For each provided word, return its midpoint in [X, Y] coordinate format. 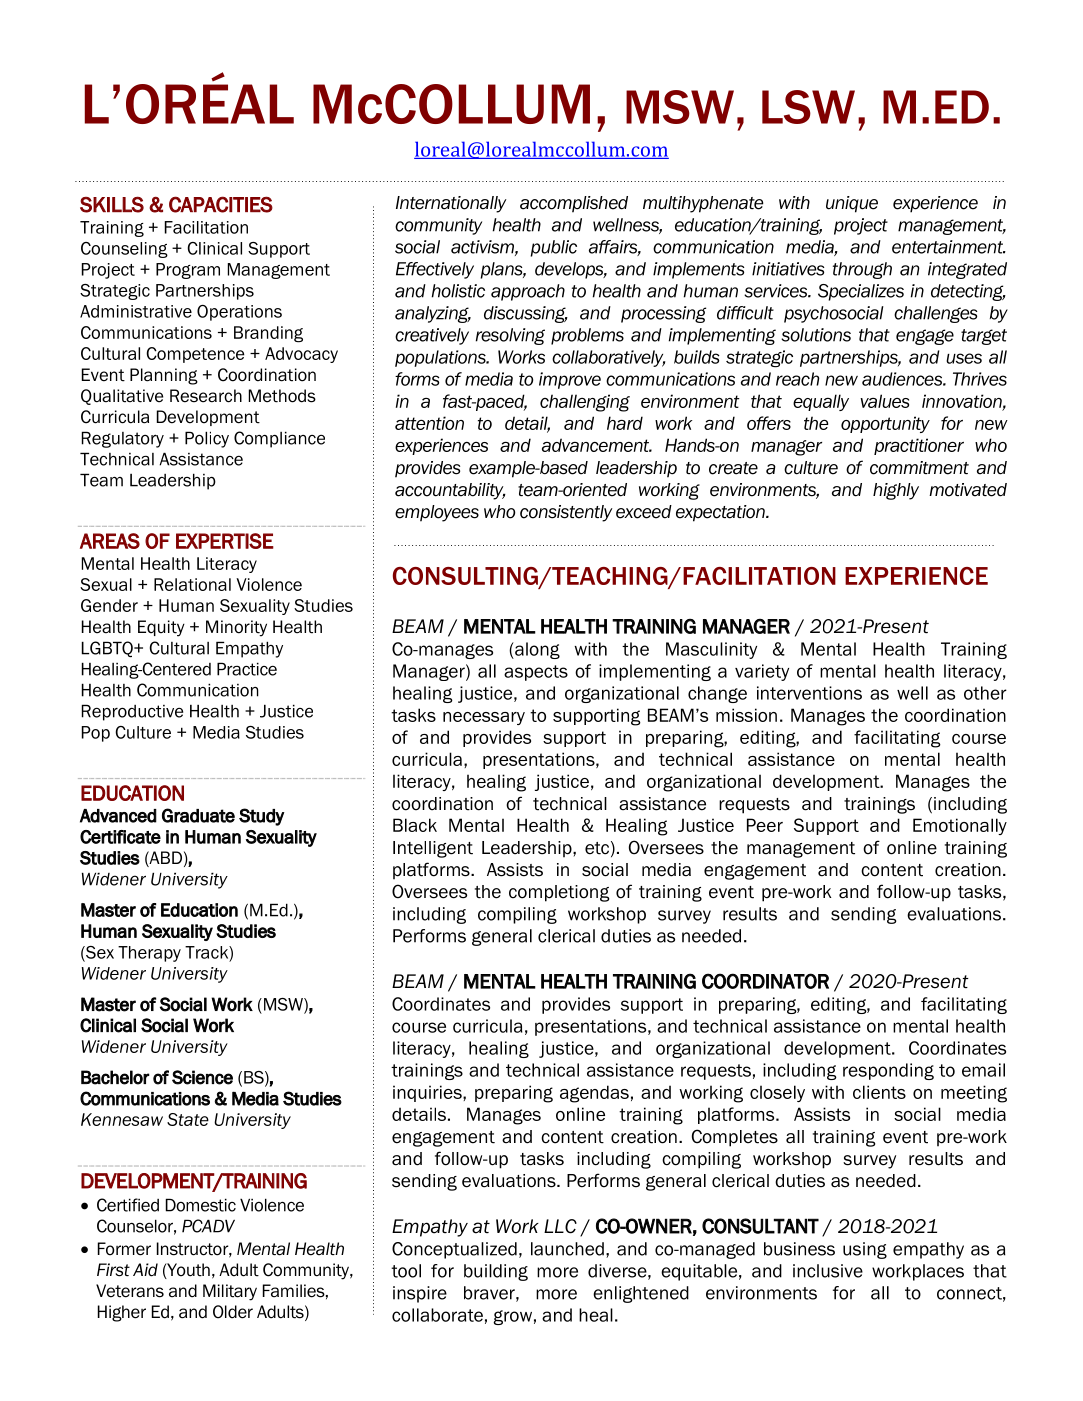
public [553, 248]
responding [888, 1071]
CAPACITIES [221, 204]
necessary [484, 718]
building [496, 1272]
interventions [809, 693]
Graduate [198, 815]
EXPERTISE [225, 541]
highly [896, 491]
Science [202, 1077]
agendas [594, 1094]
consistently [566, 513]
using [865, 1250]
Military [230, 1292]
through [862, 270]
